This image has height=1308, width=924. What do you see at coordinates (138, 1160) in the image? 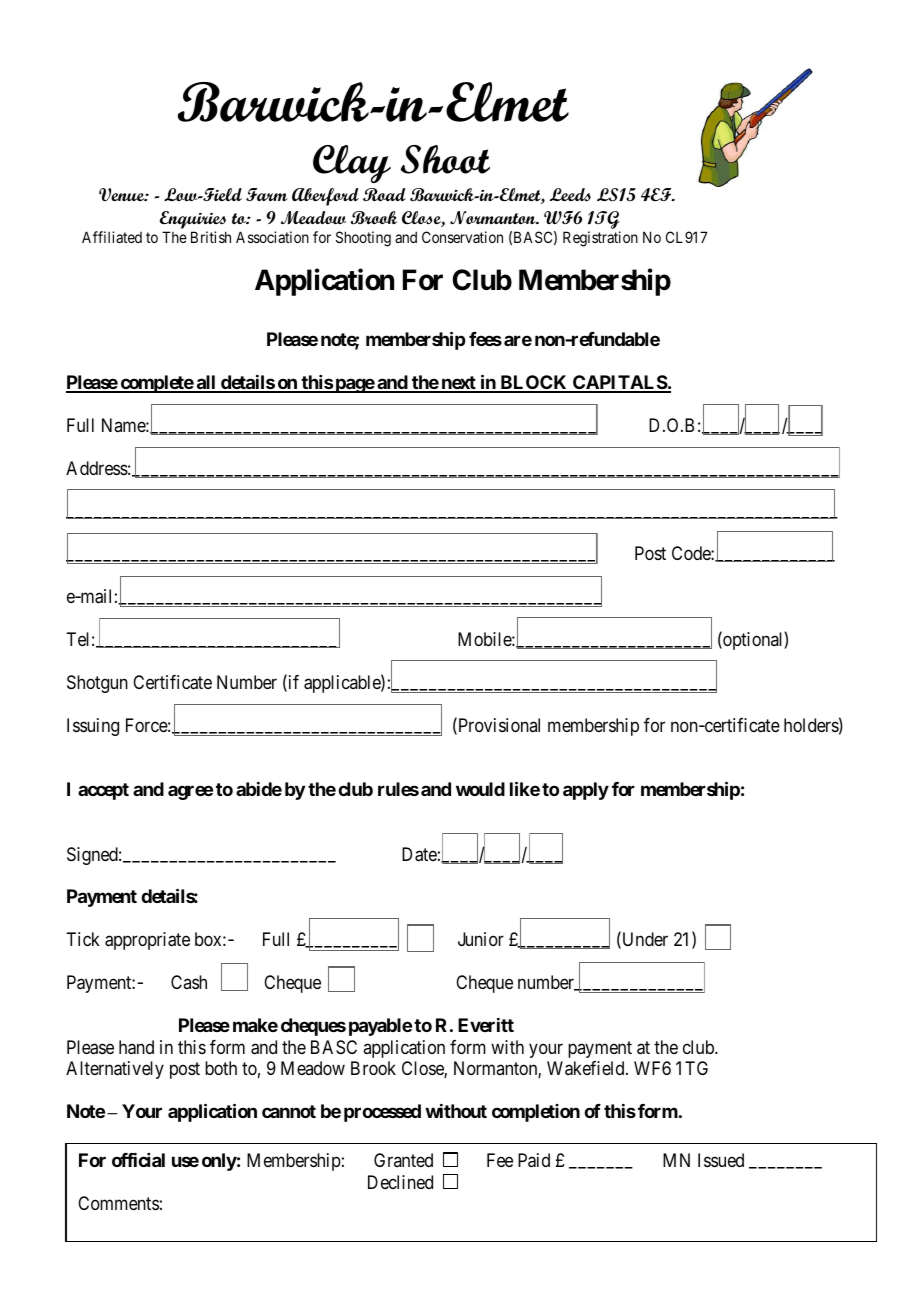
I see `official` at bounding box center [138, 1160].
